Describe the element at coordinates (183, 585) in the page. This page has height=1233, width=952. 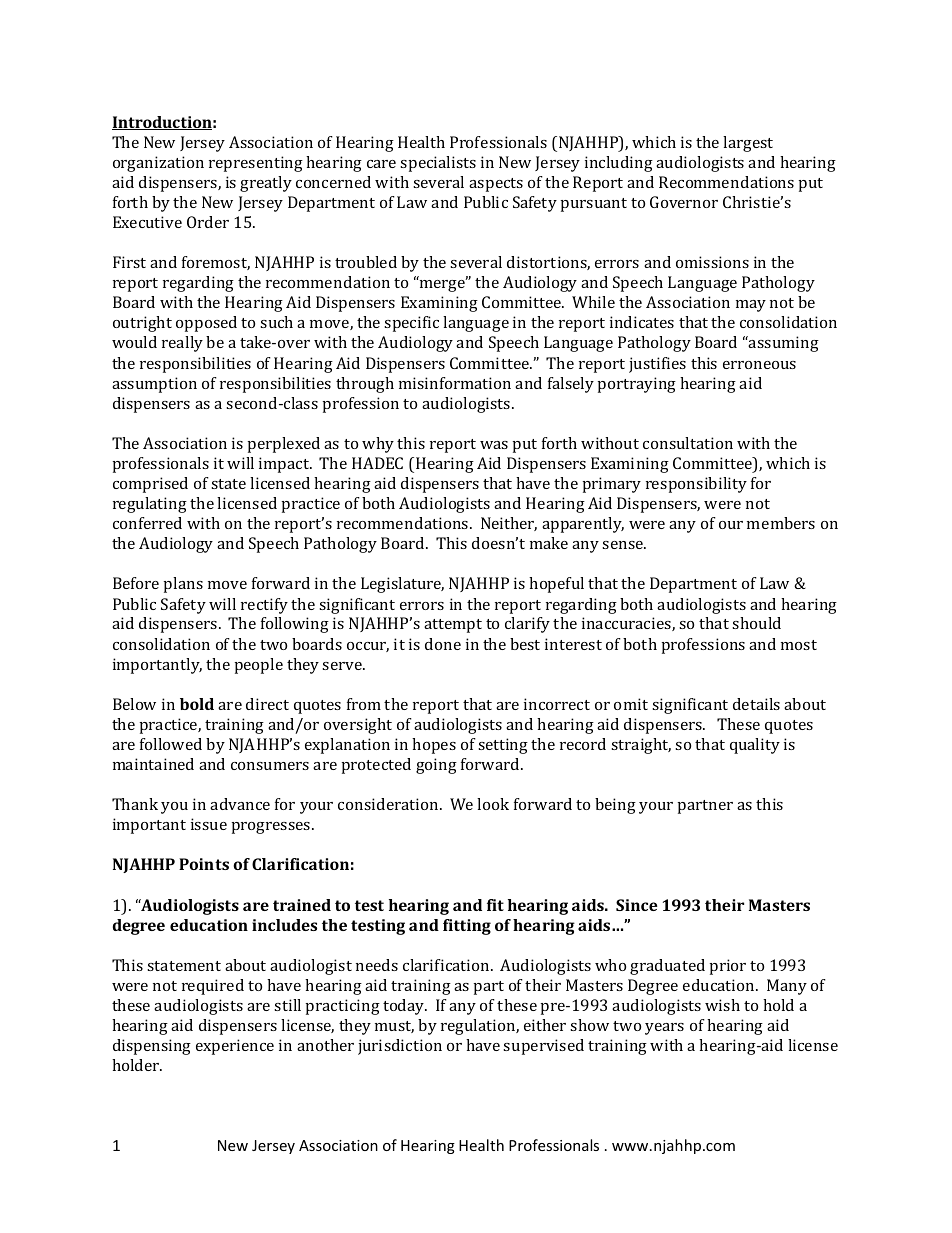
I see `plans` at that location.
